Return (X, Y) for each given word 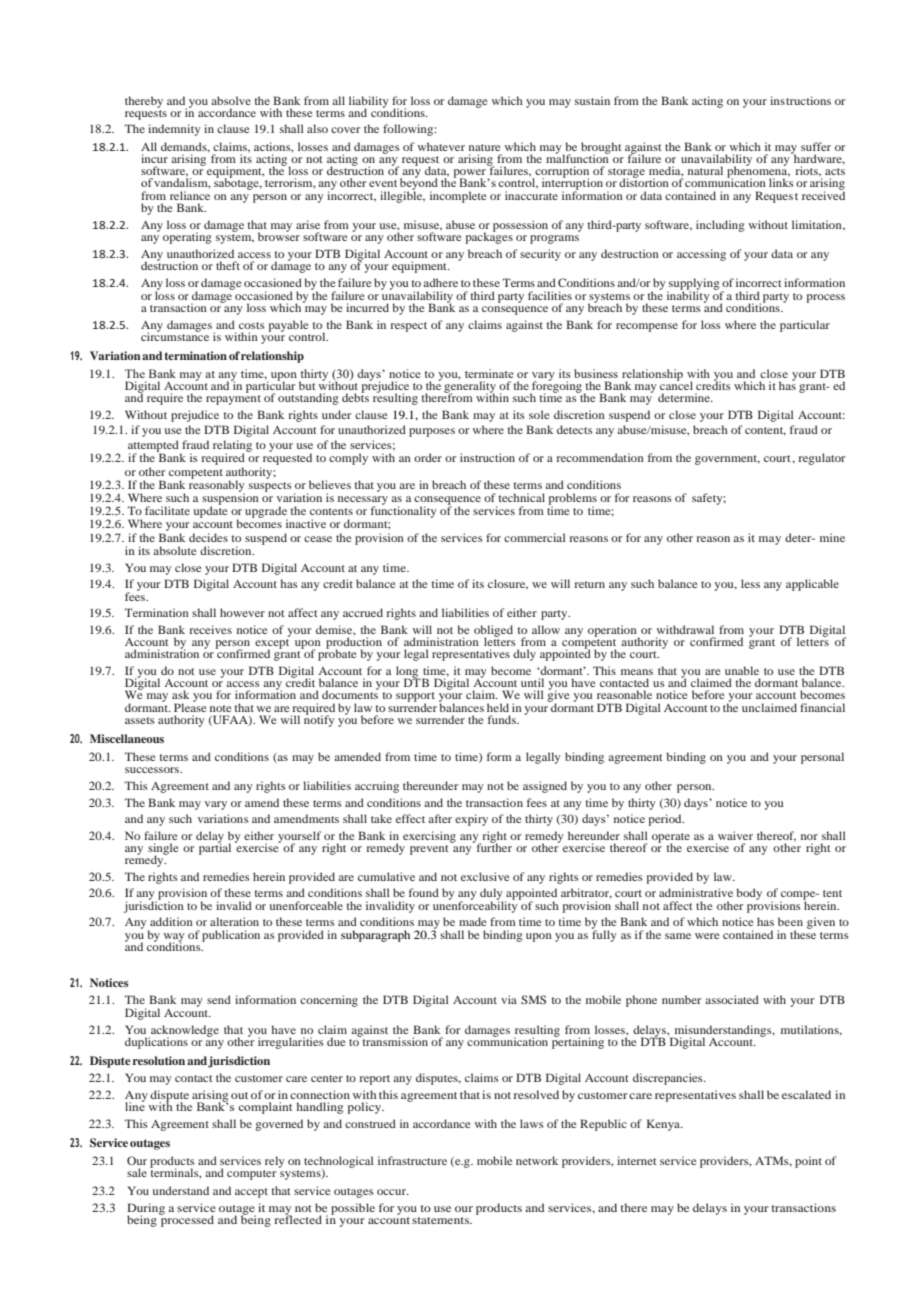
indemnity (174, 130)
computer (251, 1175)
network (537, 1160)
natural (705, 170)
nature (485, 147)
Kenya (664, 1125)
